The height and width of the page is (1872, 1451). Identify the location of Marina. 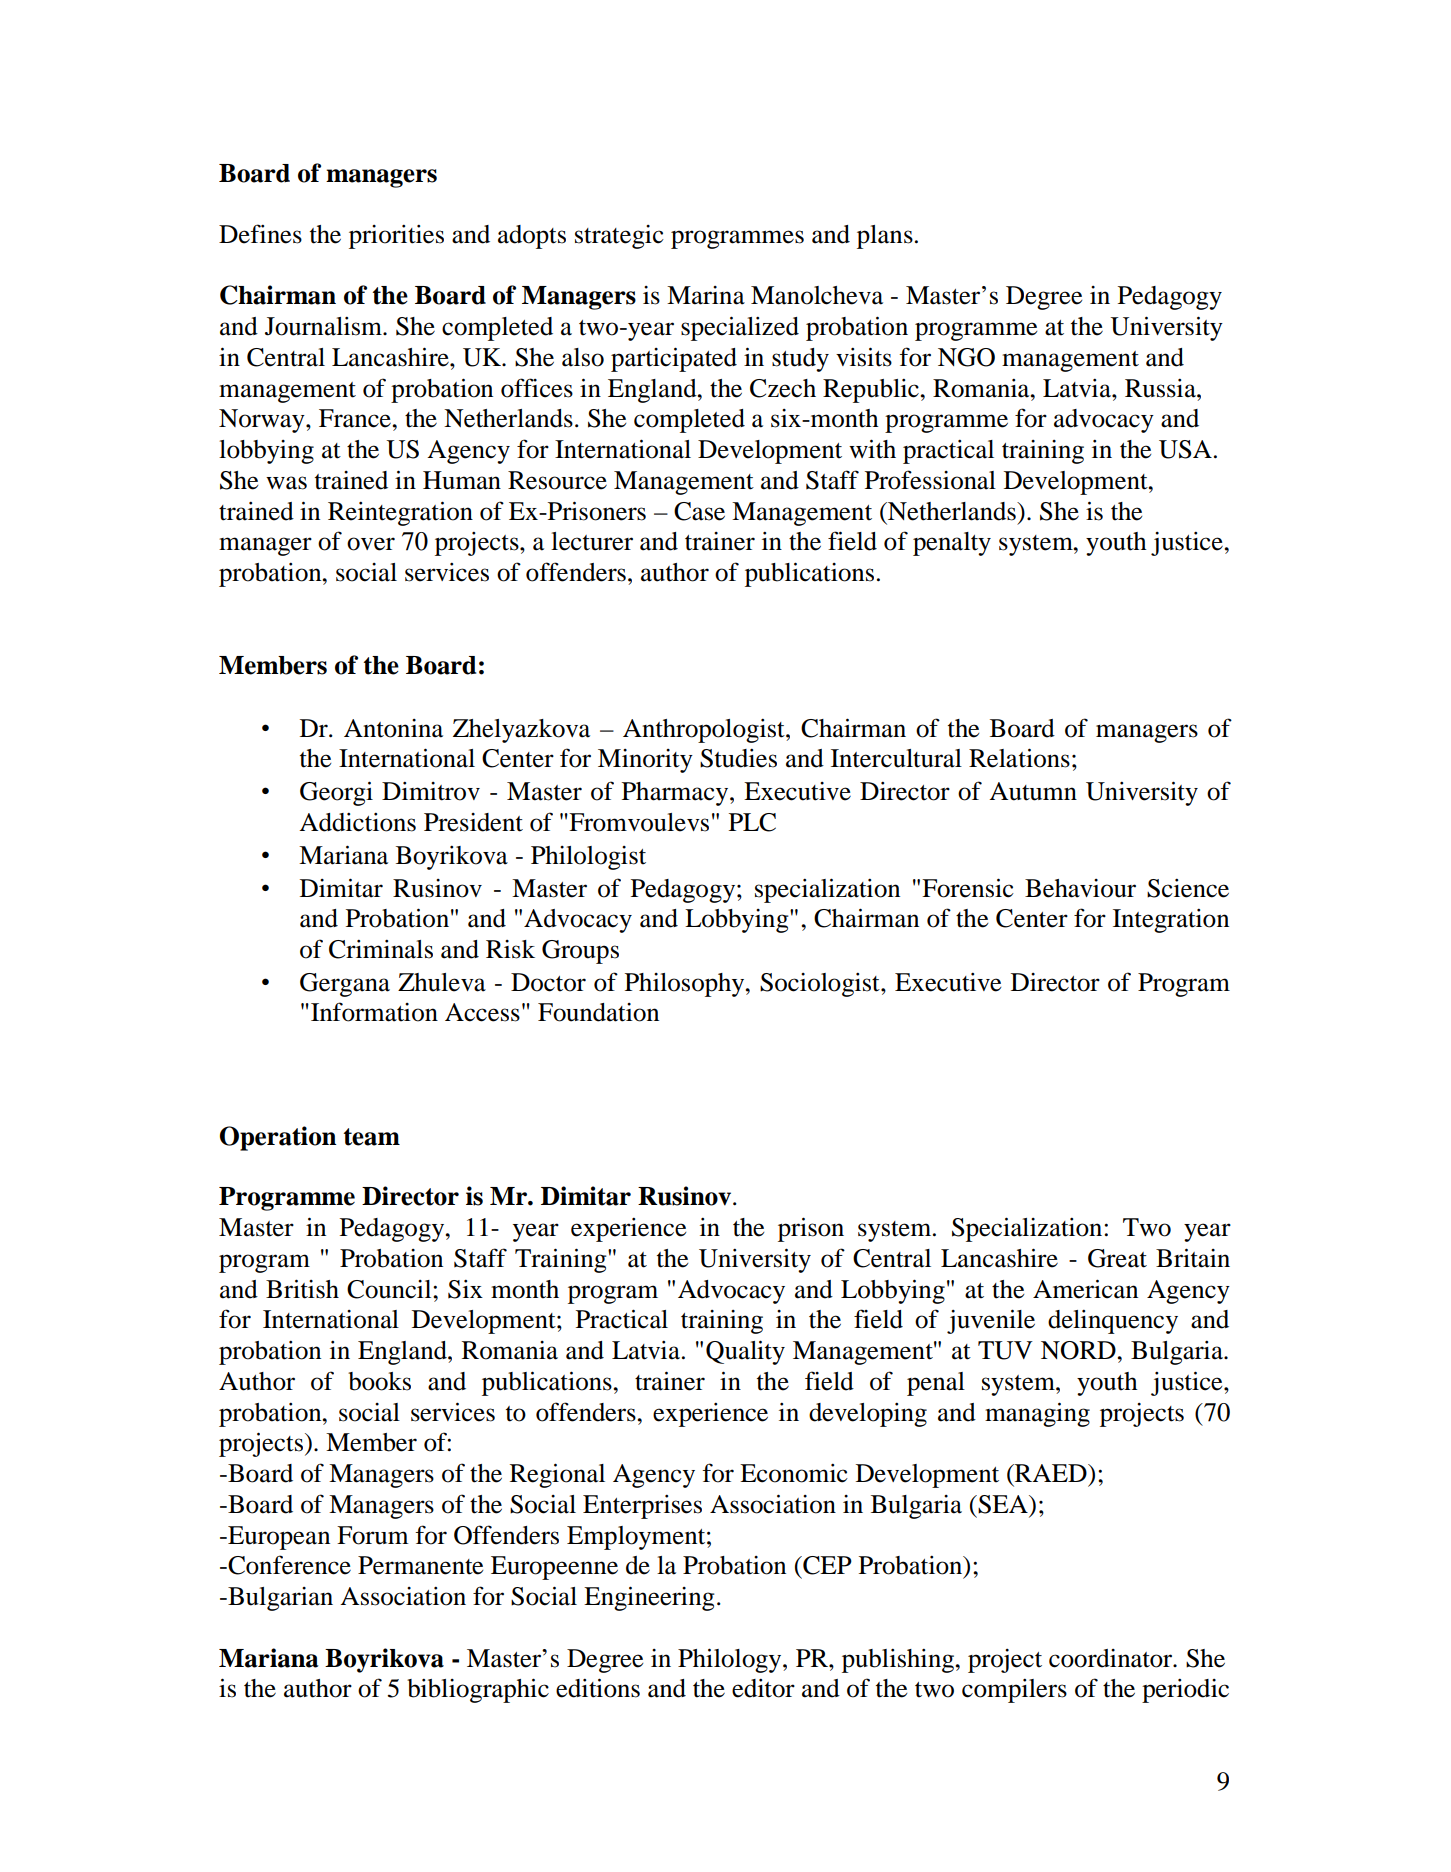
(706, 295).
